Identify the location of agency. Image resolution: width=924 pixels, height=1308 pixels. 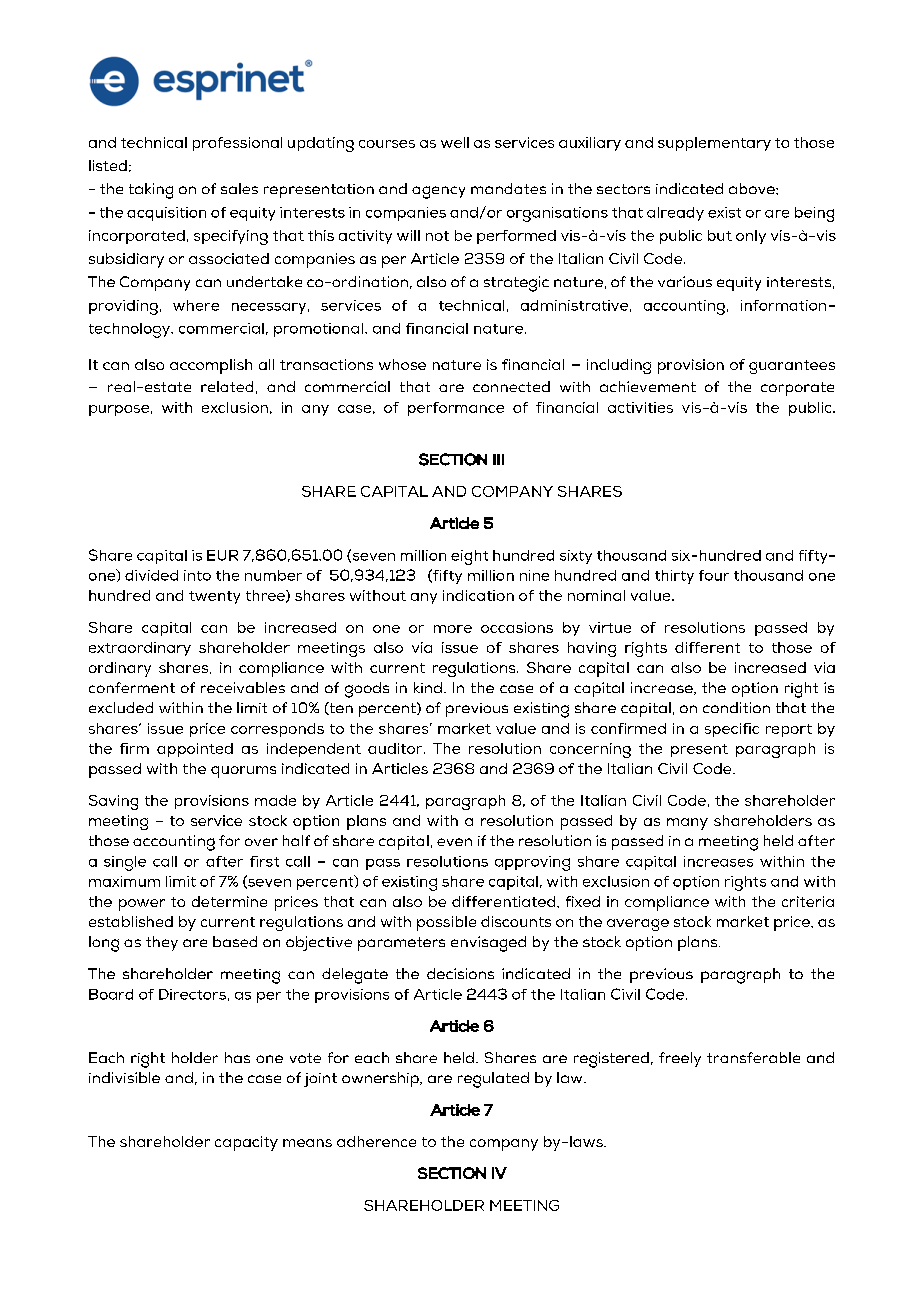
(438, 192).
